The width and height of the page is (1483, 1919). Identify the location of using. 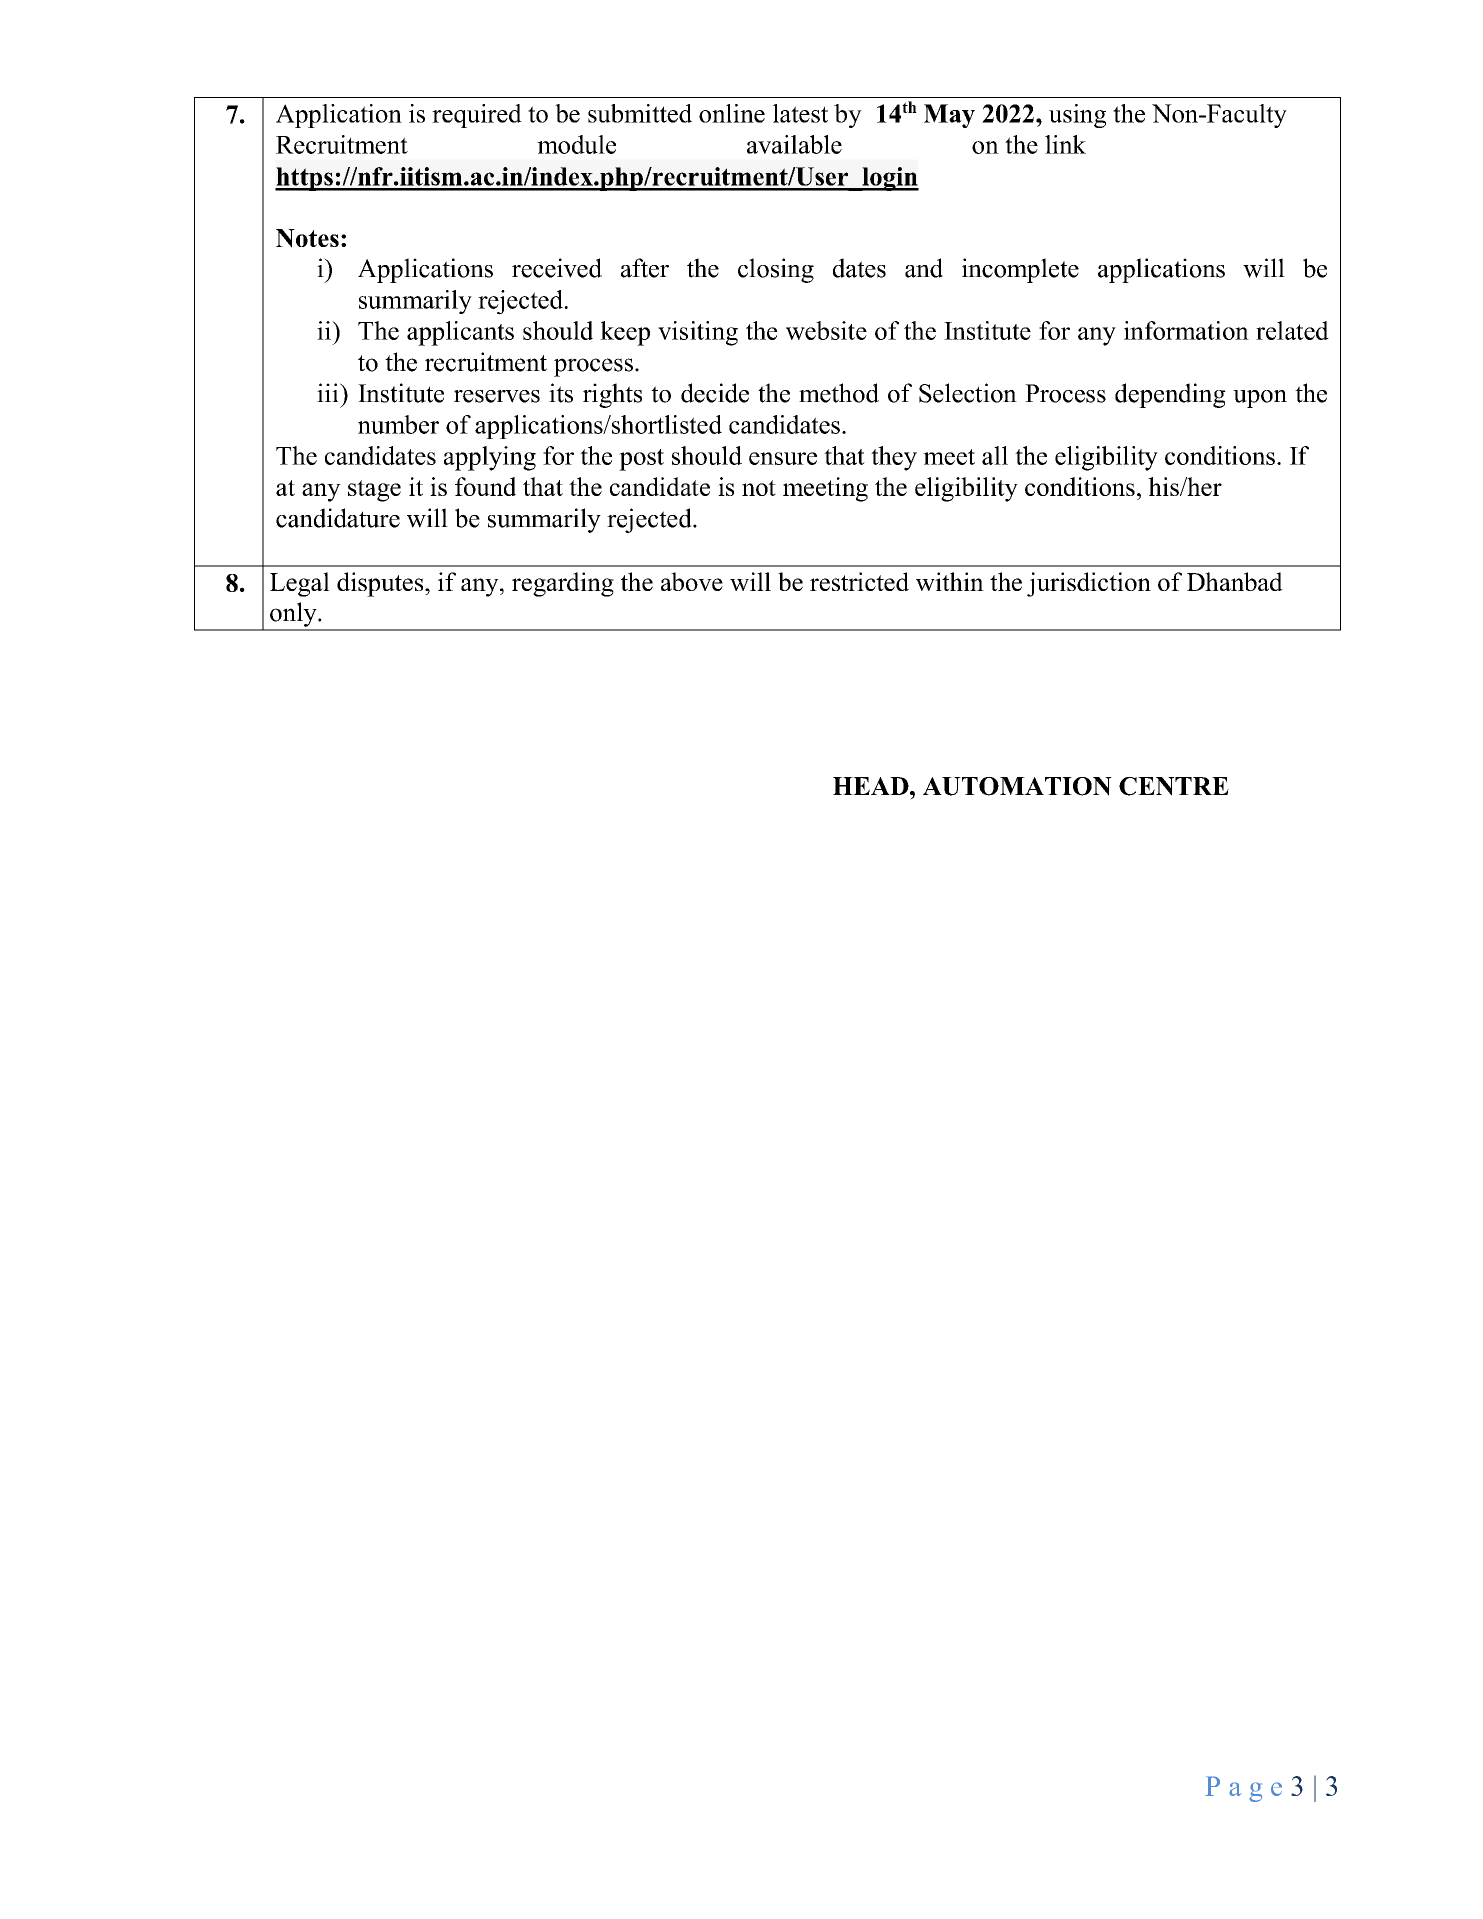
(1077, 116).
